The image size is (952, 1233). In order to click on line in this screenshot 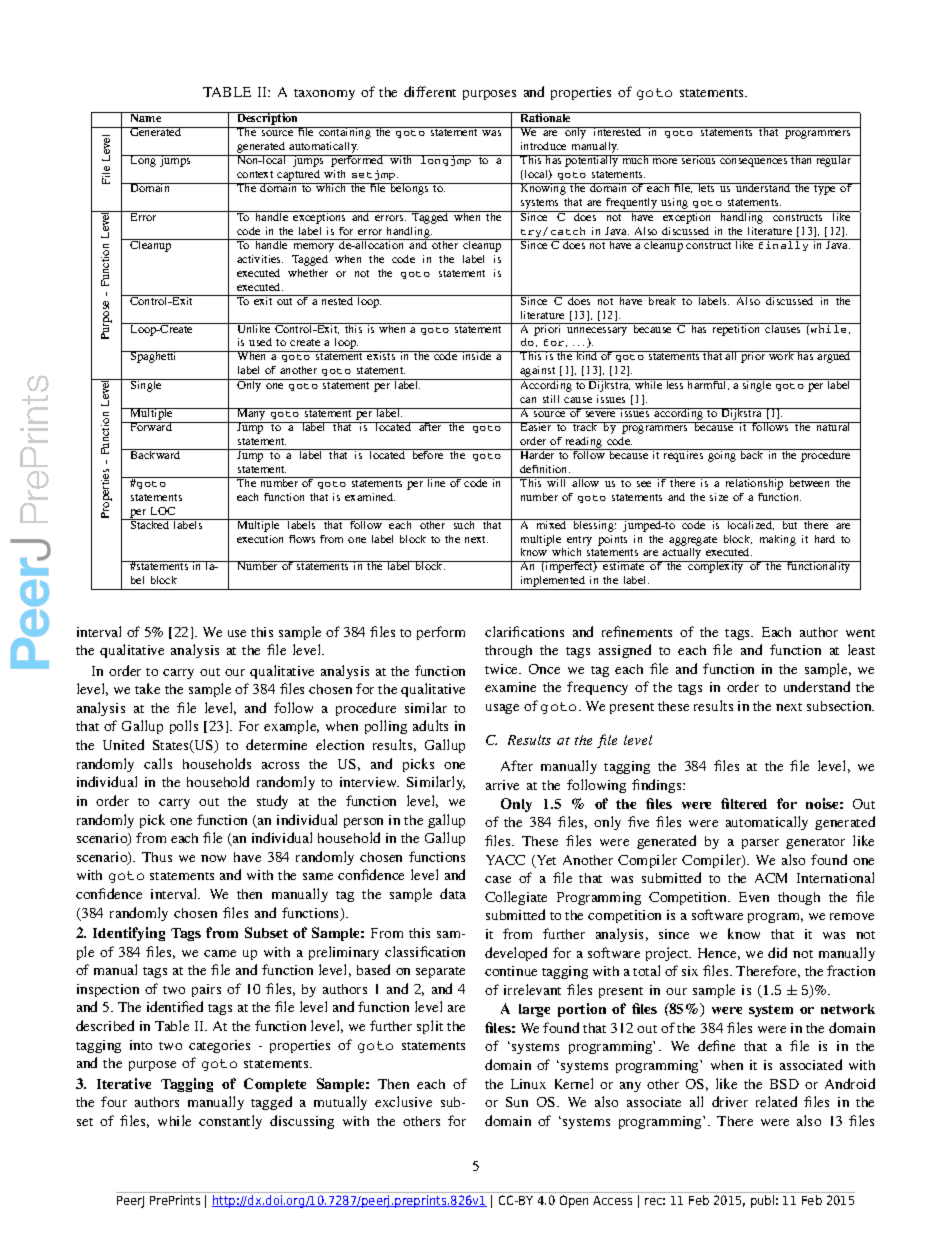, I will do `click(436, 482)`.
